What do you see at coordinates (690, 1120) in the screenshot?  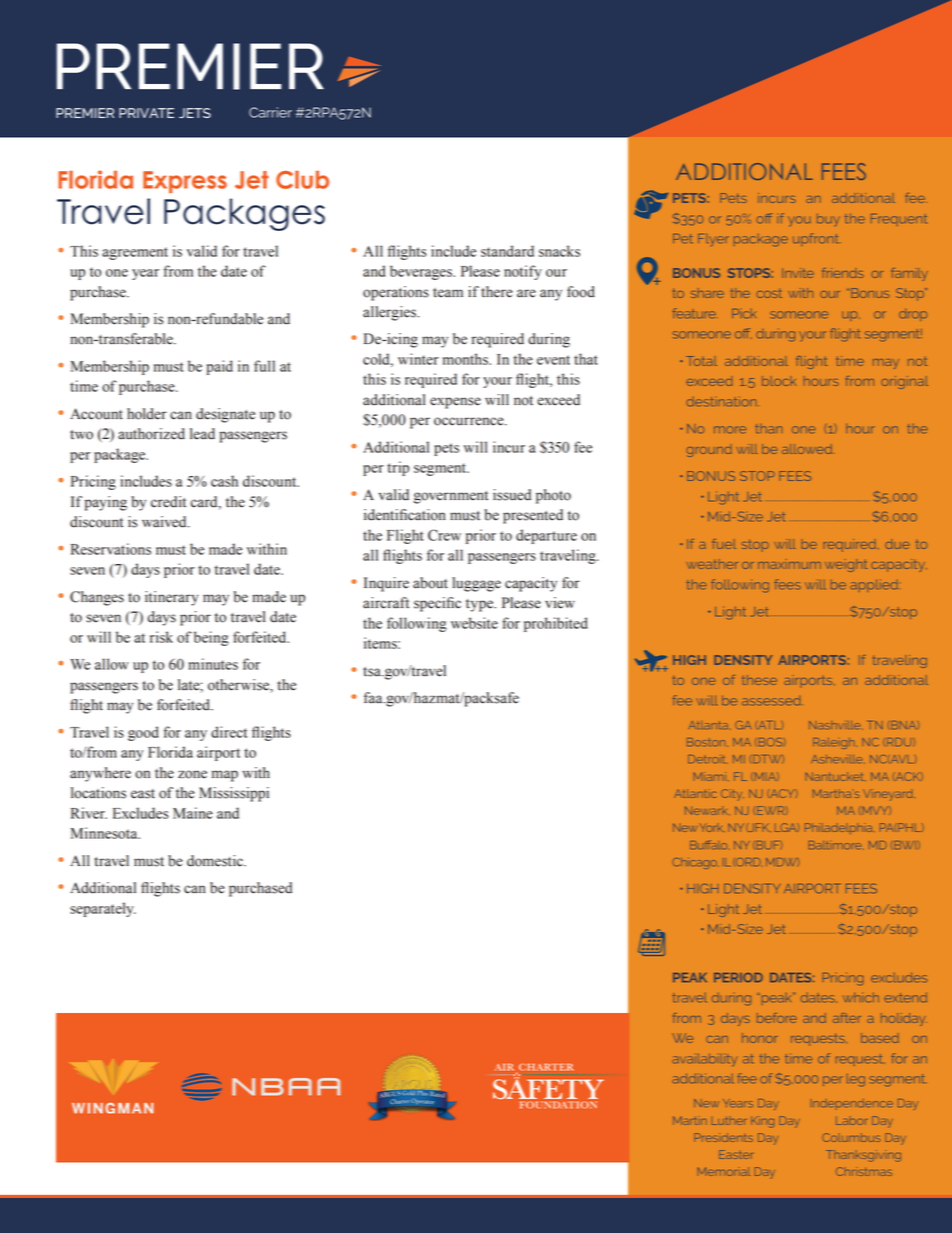 I see `Martin` at bounding box center [690, 1120].
